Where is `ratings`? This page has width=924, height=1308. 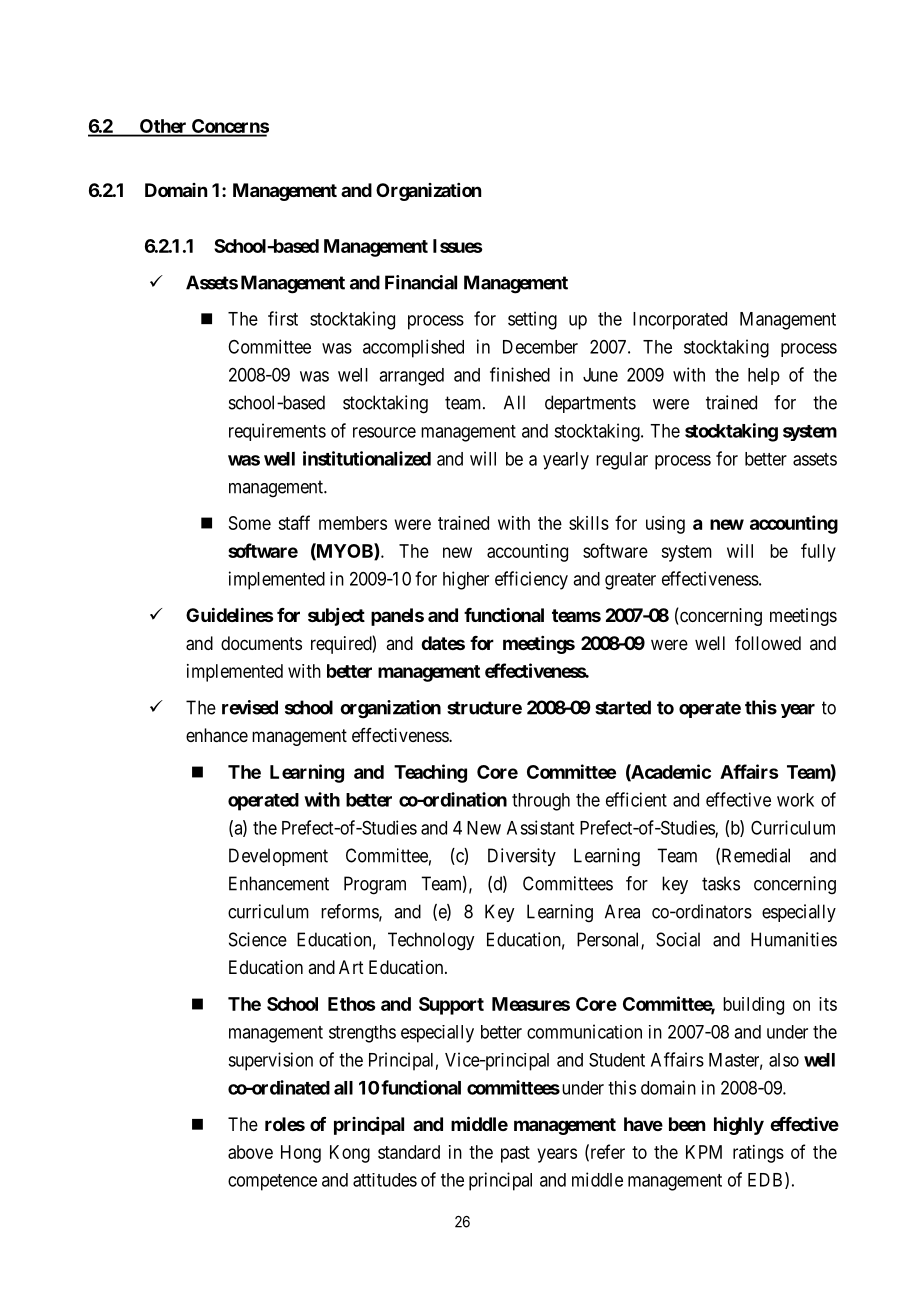 ratings is located at coordinates (758, 1154).
